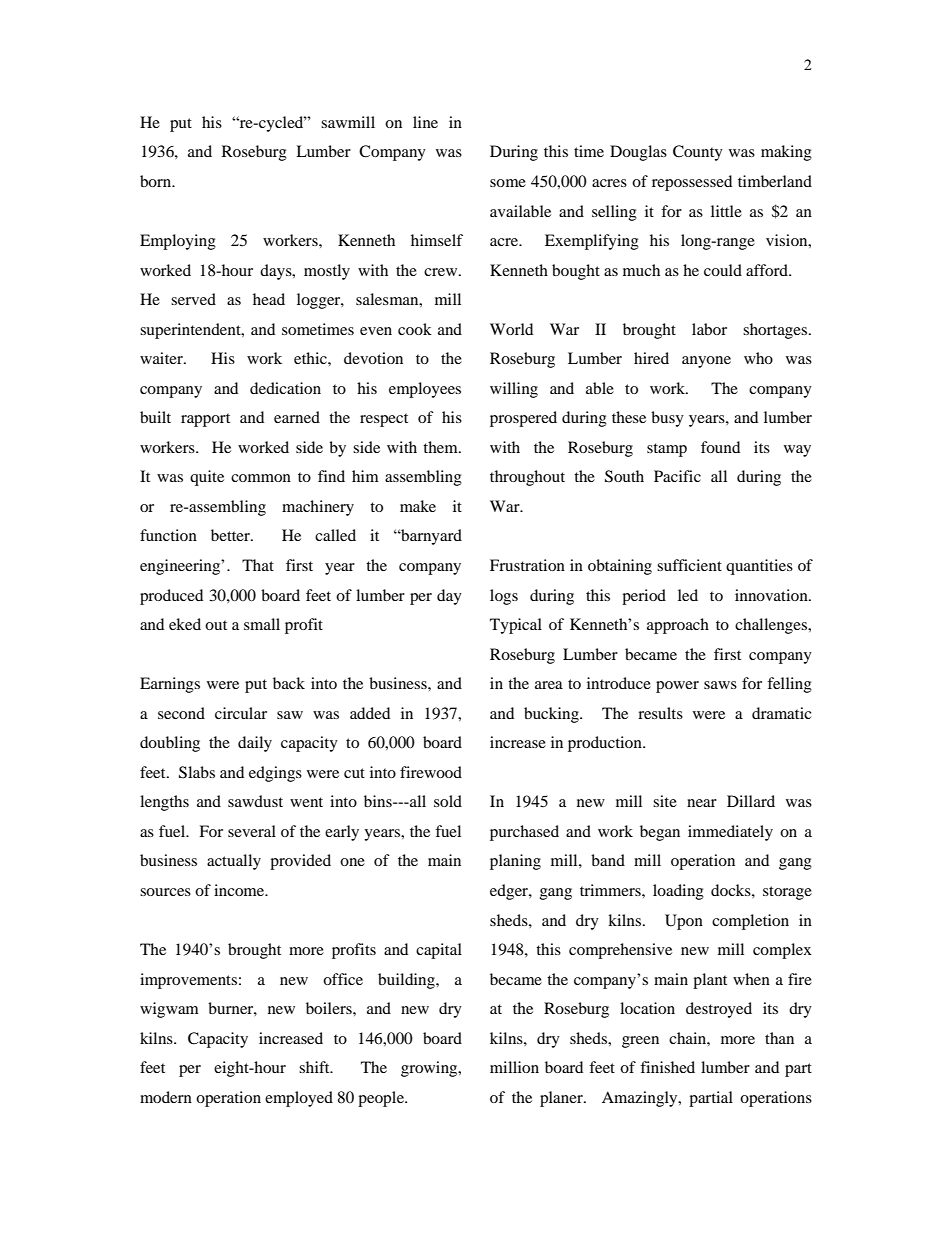  Describe the element at coordinates (698, 153) in the image. I see `County` at that location.
